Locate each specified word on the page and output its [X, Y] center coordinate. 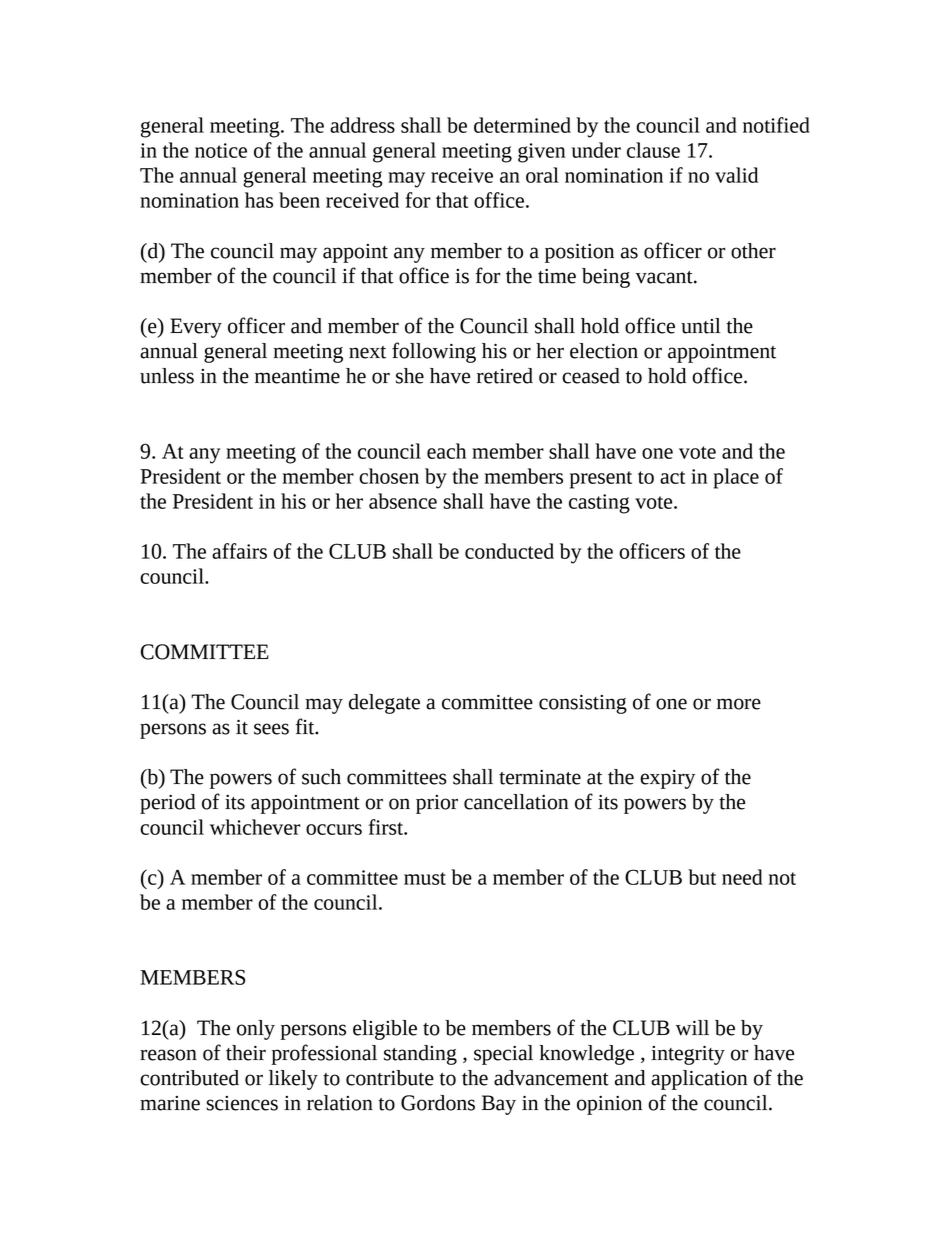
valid [736, 175]
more [739, 704]
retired [505, 376]
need [742, 877]
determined [522, 125]
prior [437, 804]
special [503, 1055]
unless [167, 376]
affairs [239, 551]
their [246, 1053]
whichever [255, 827]
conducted [509, 551]
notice [221, 150]
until [701, 326]
